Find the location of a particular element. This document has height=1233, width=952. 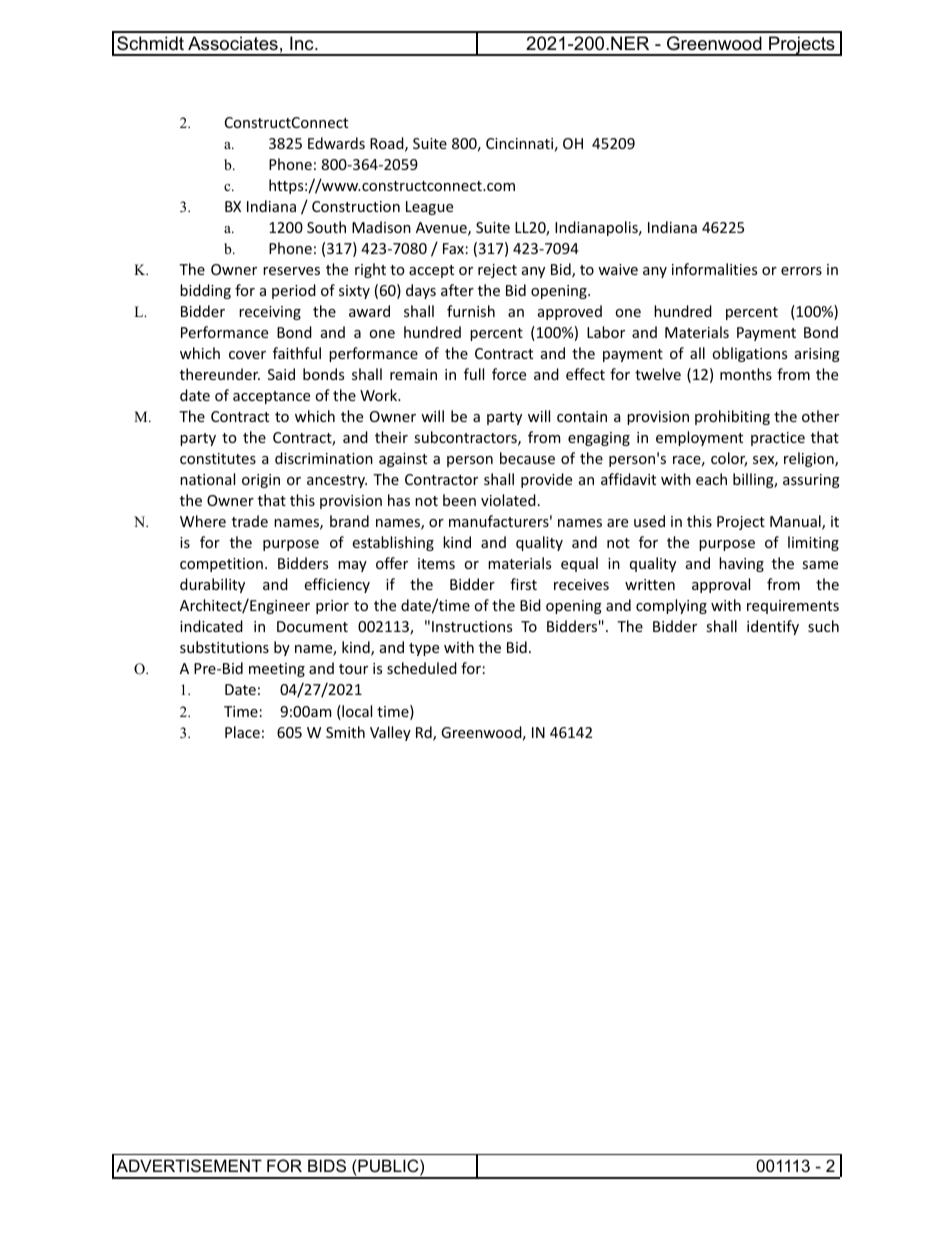

League is located at coordinates (429, 208).
